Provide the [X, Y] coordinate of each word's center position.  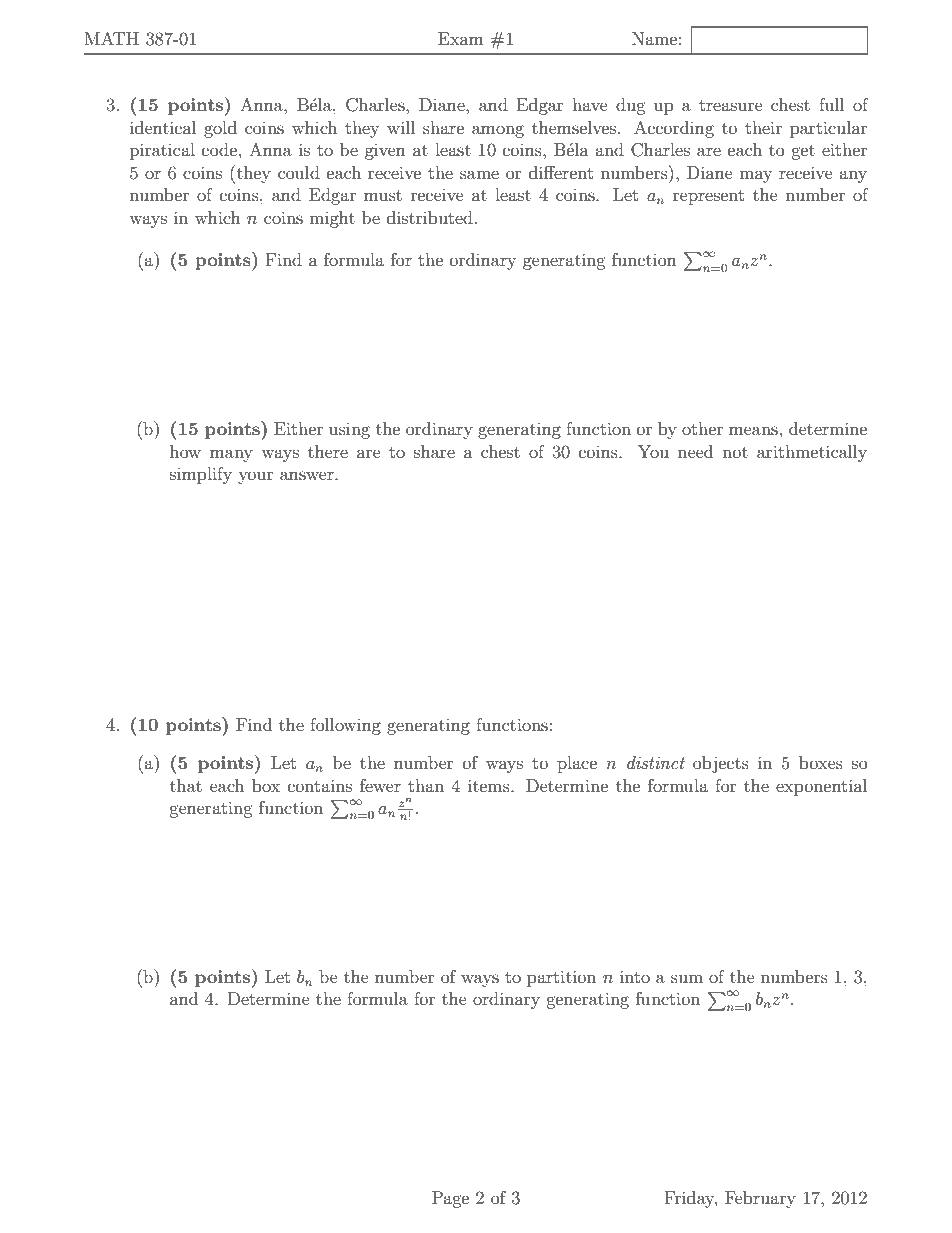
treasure [731, 105]
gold [220, 129]
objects [721, 764]
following [345, 726]
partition [561, 978]
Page [450, 1199]
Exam [461, 38]
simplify [201, 475]
